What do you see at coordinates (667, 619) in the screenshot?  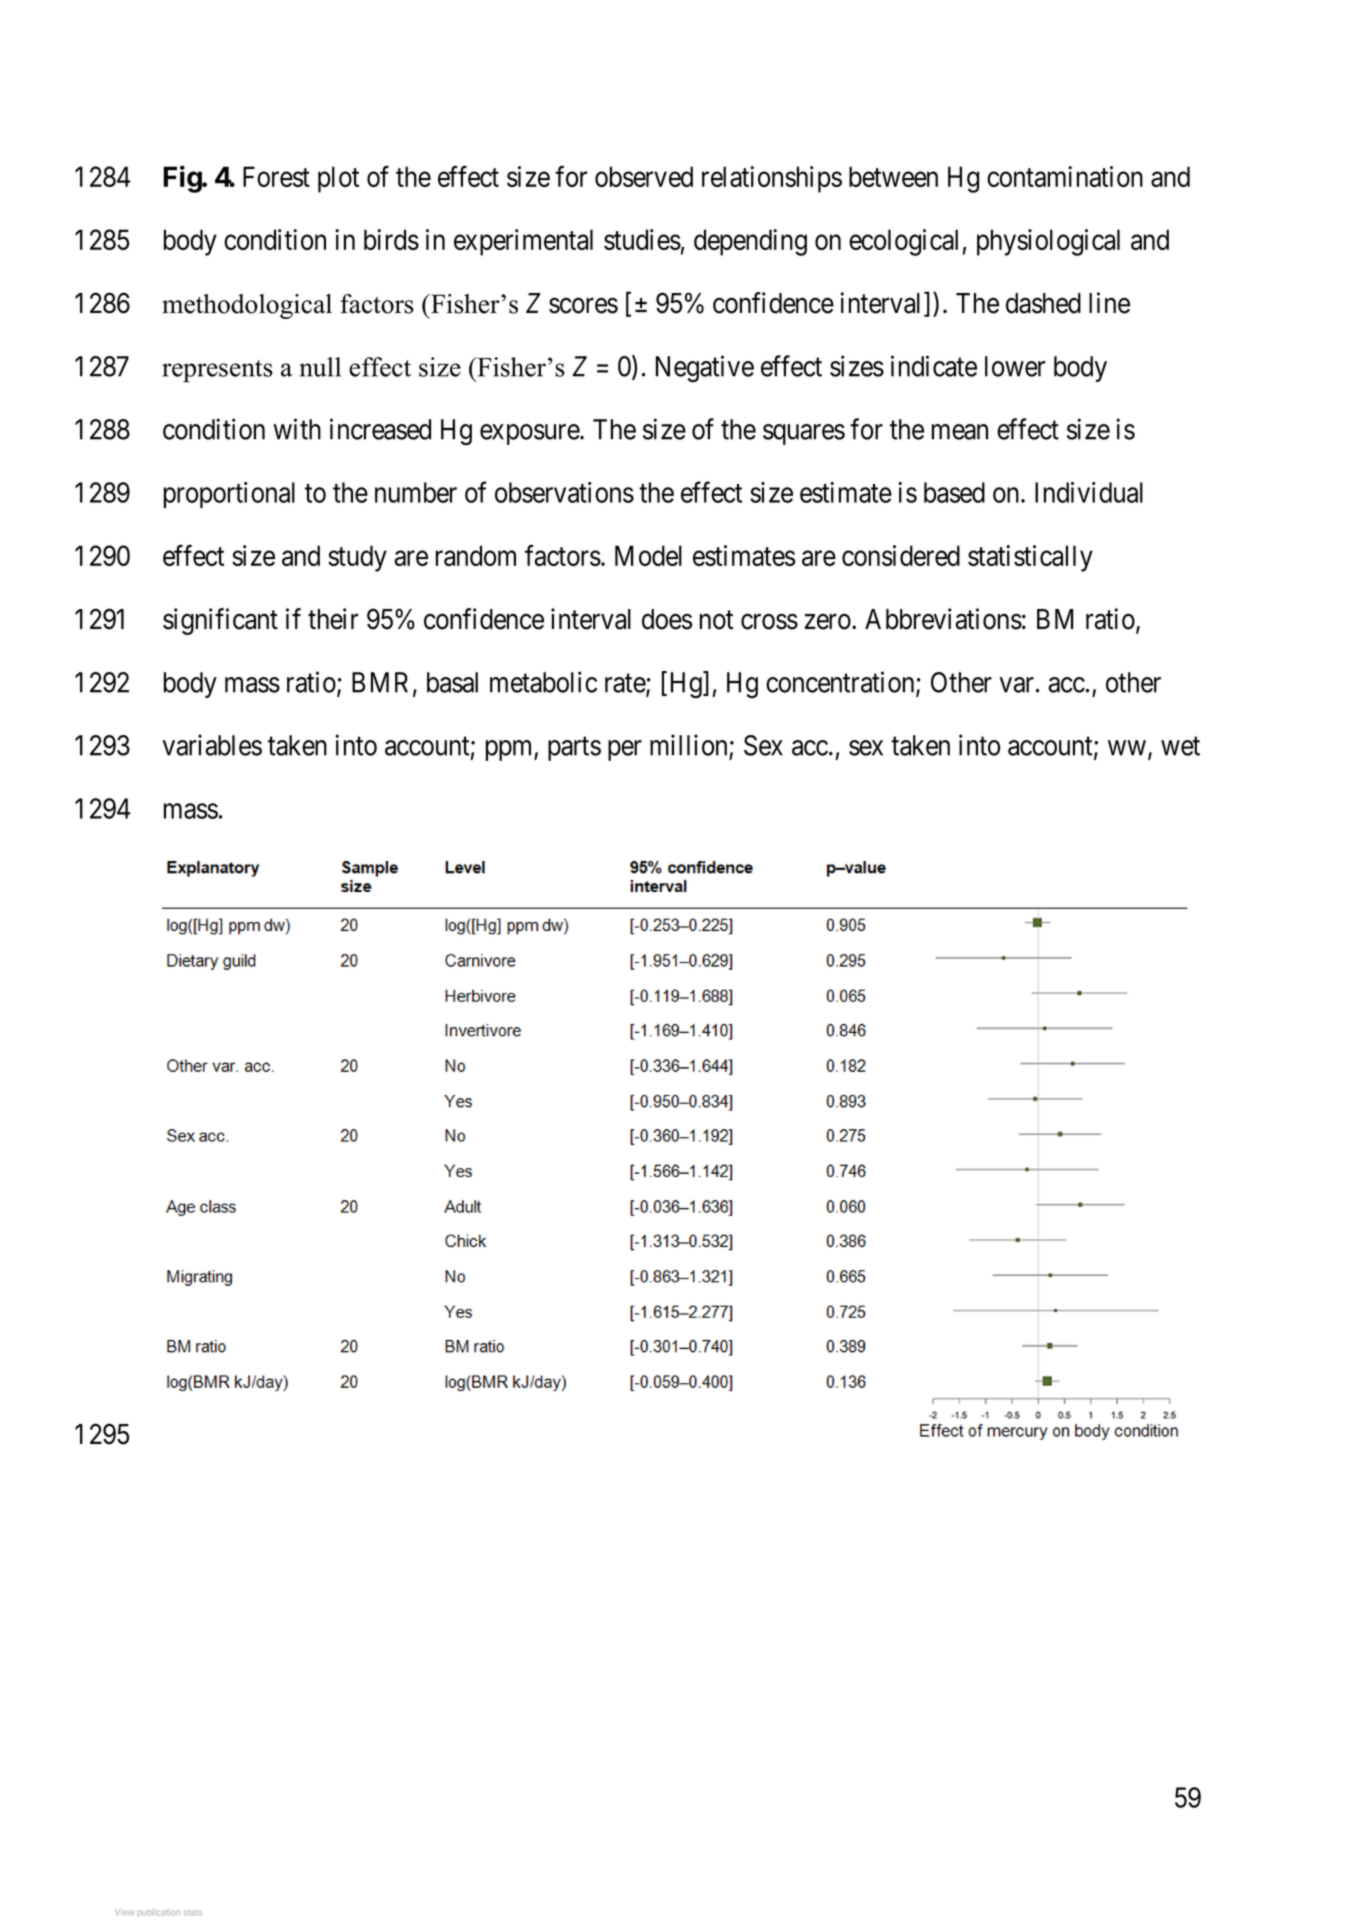 I see `does` at bounding box center [667, 619].
